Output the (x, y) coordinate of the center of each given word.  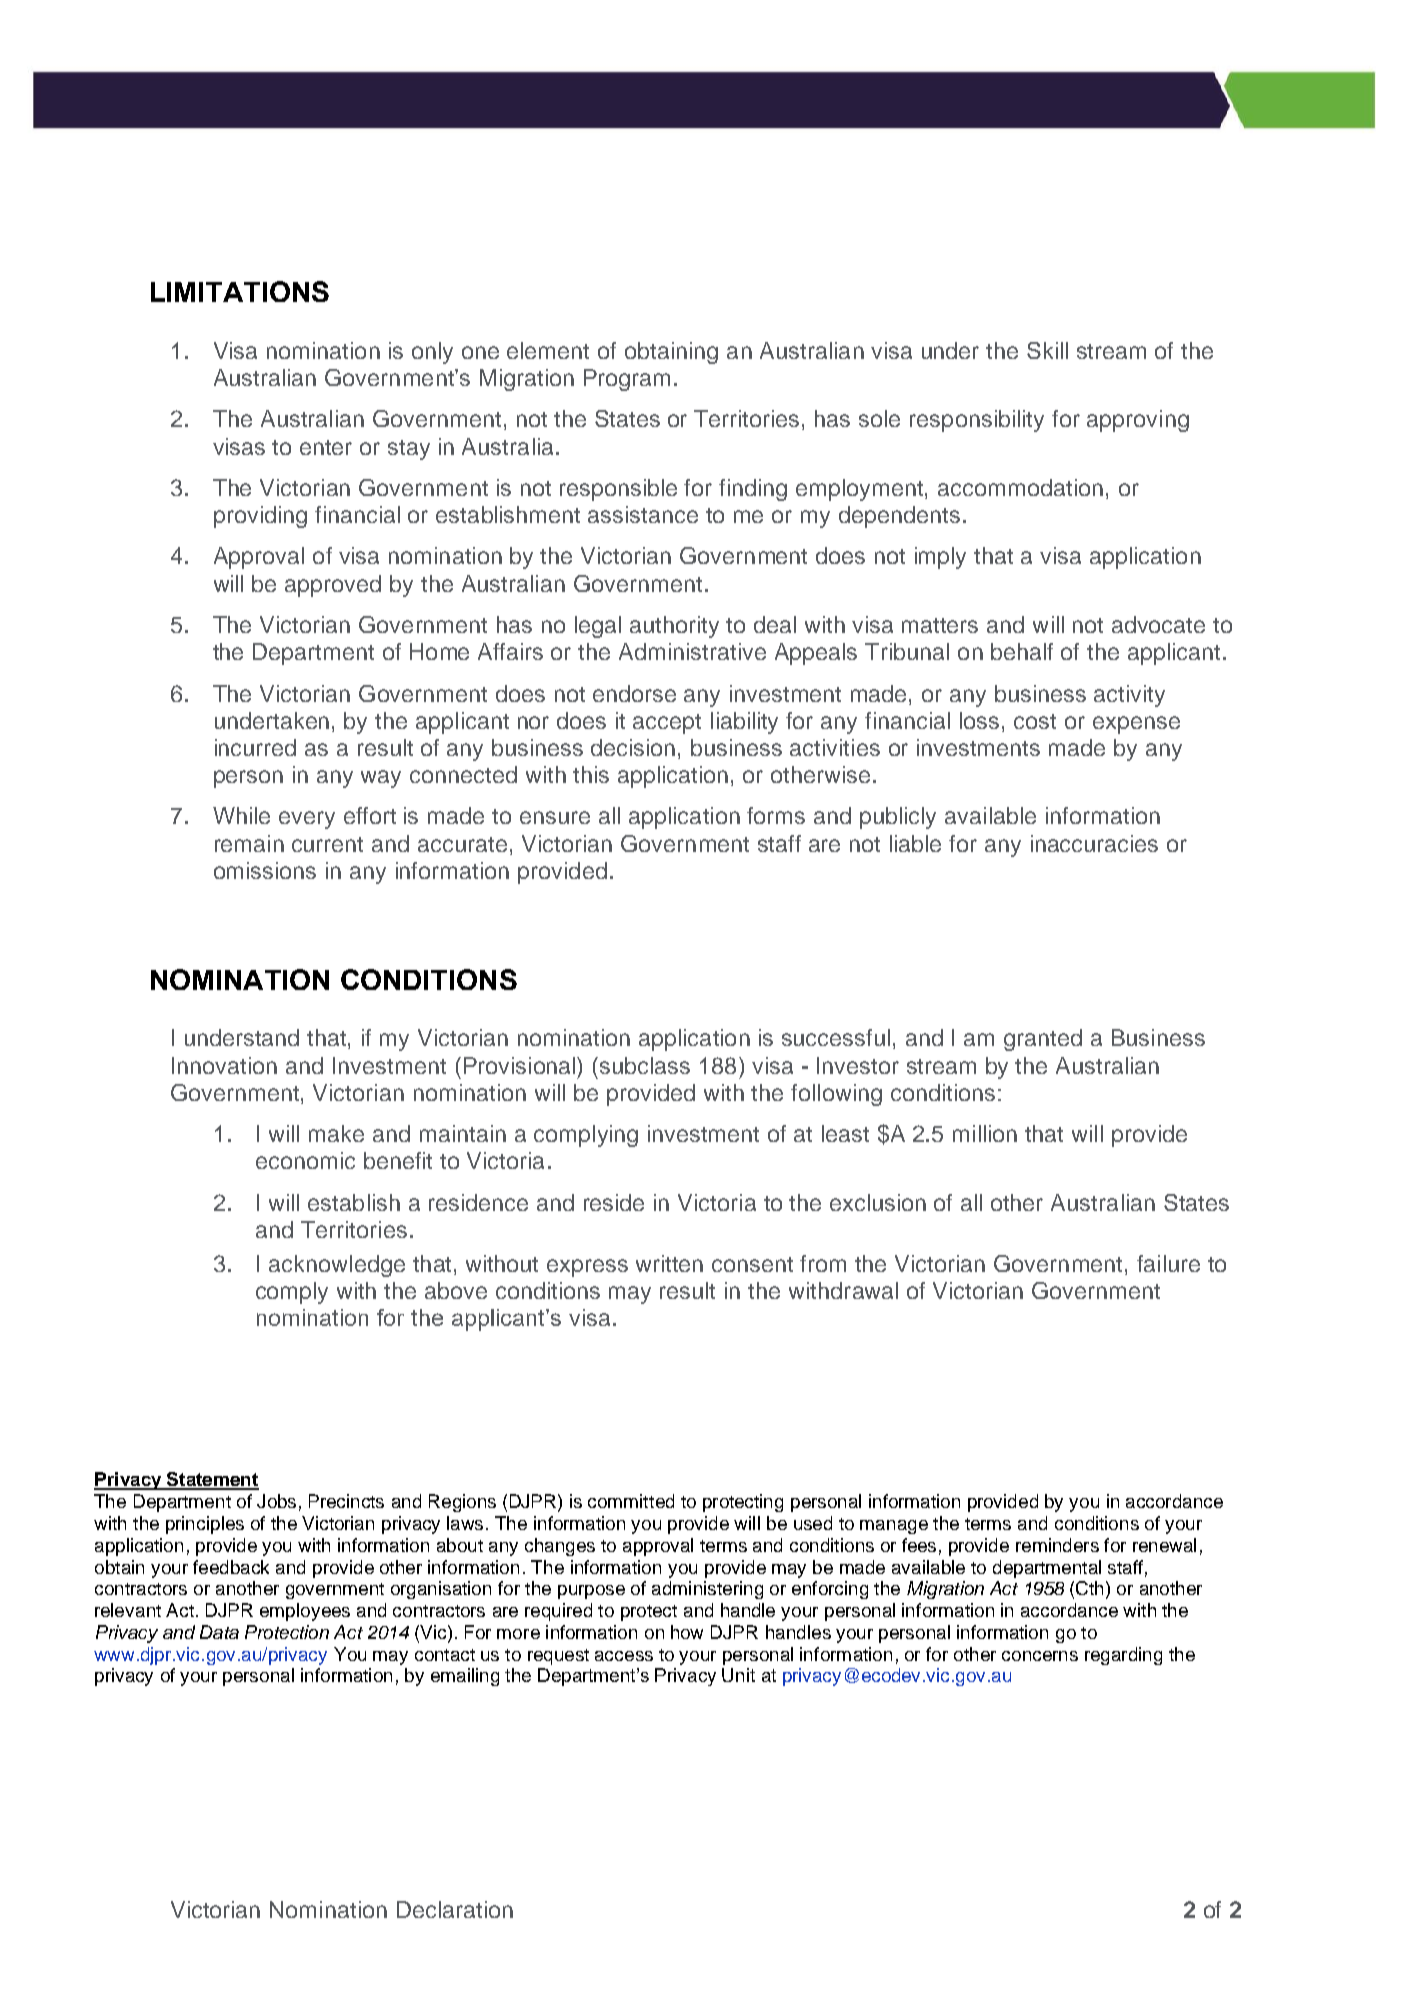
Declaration (455, 1909)
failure (1168, 1263)
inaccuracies (1094, 843)
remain (249, 843)
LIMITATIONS (240, 291)
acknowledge (337, 1266)
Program (627, 380)
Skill (1047, 350)
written (669, 1263)
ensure (555, 817)
